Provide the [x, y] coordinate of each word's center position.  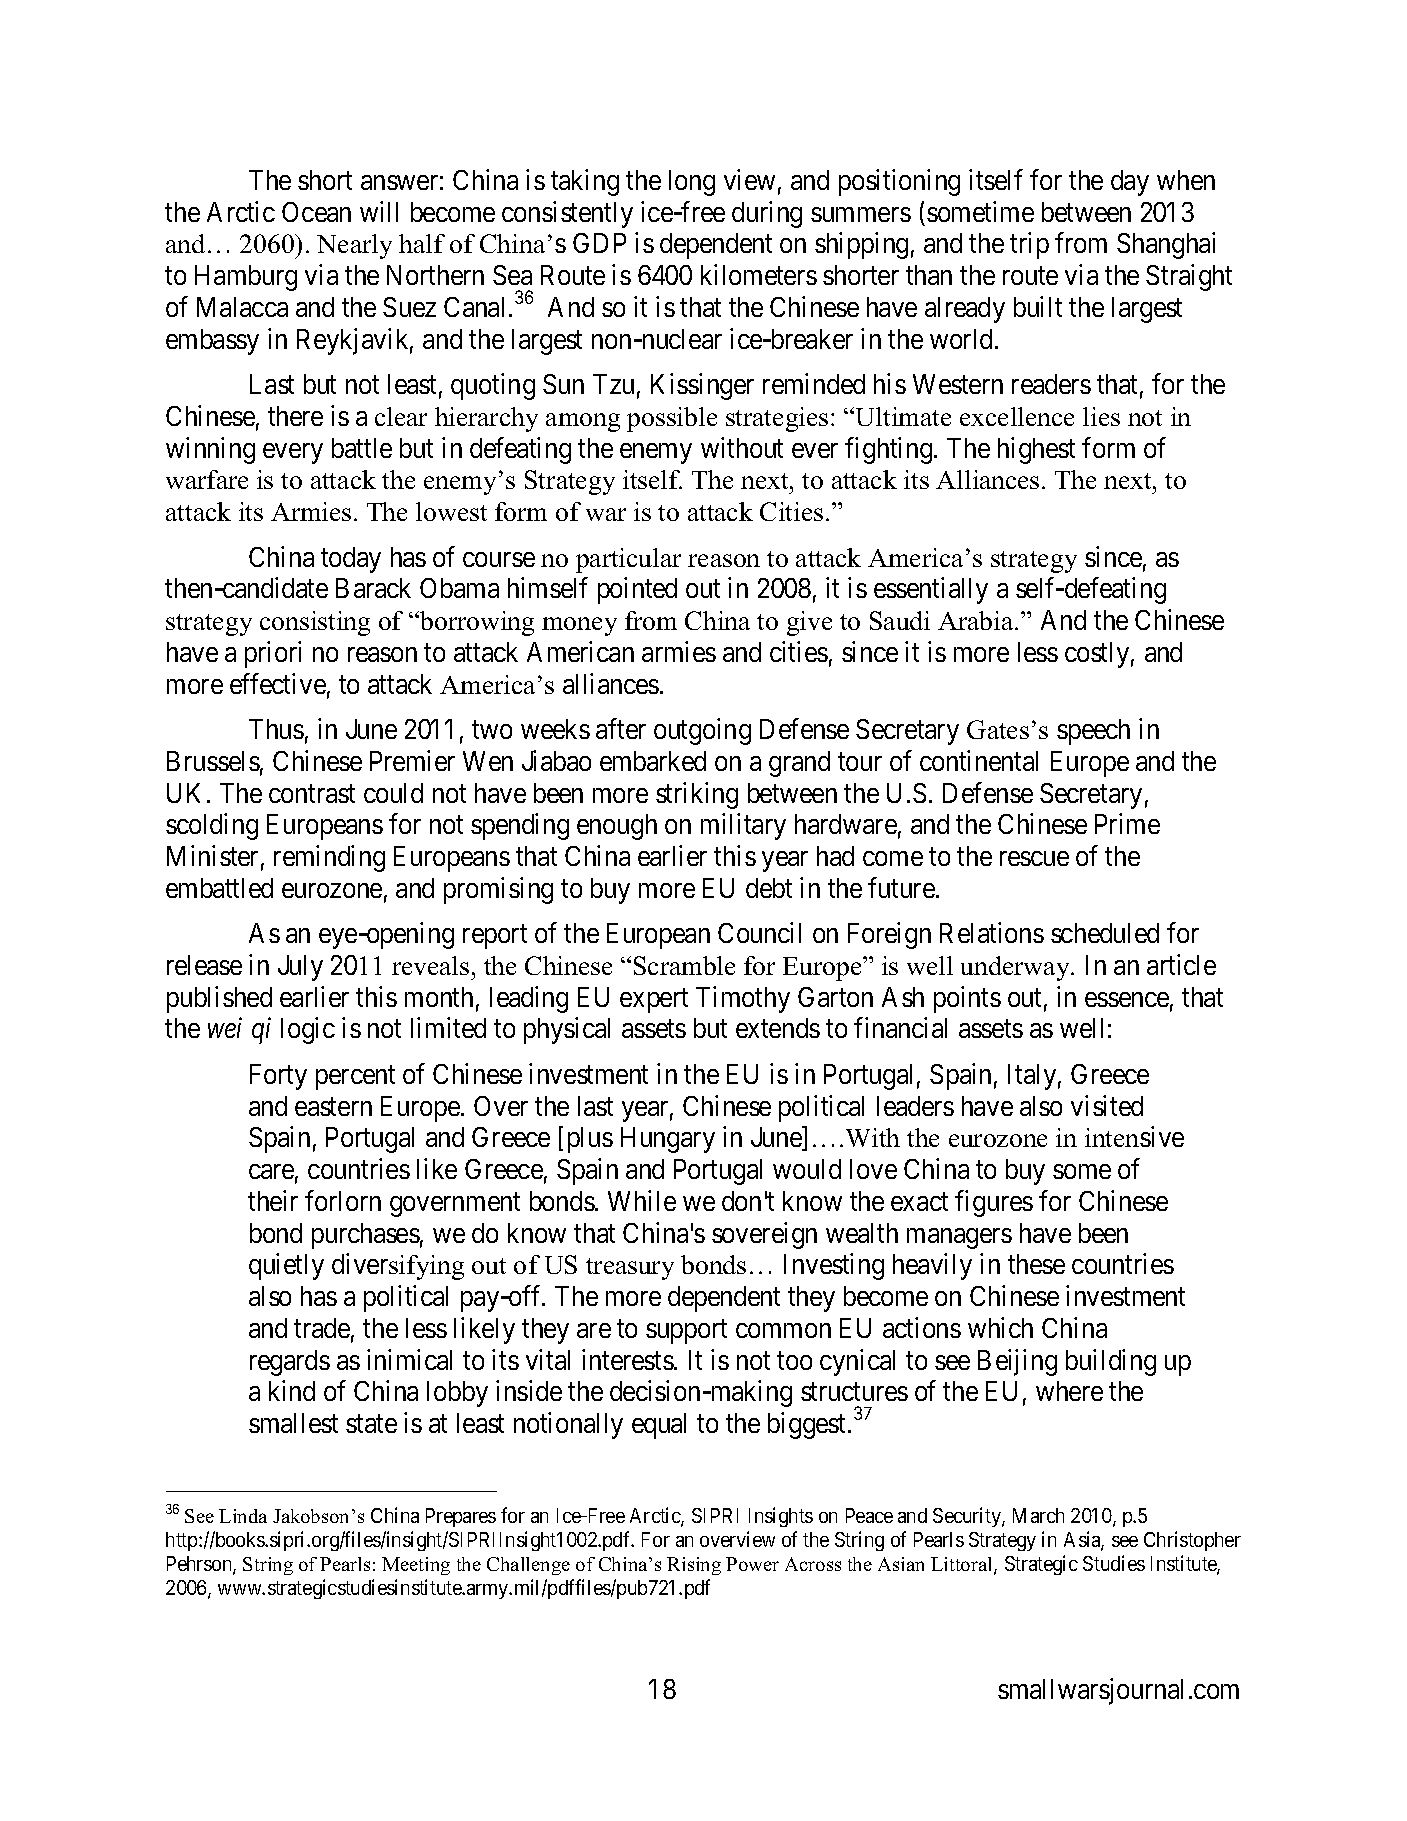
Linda [243, 1516]
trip [1029, 246]
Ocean [316, 212]
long [692, 183]
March [1038, 1515]
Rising [694, 1566]
